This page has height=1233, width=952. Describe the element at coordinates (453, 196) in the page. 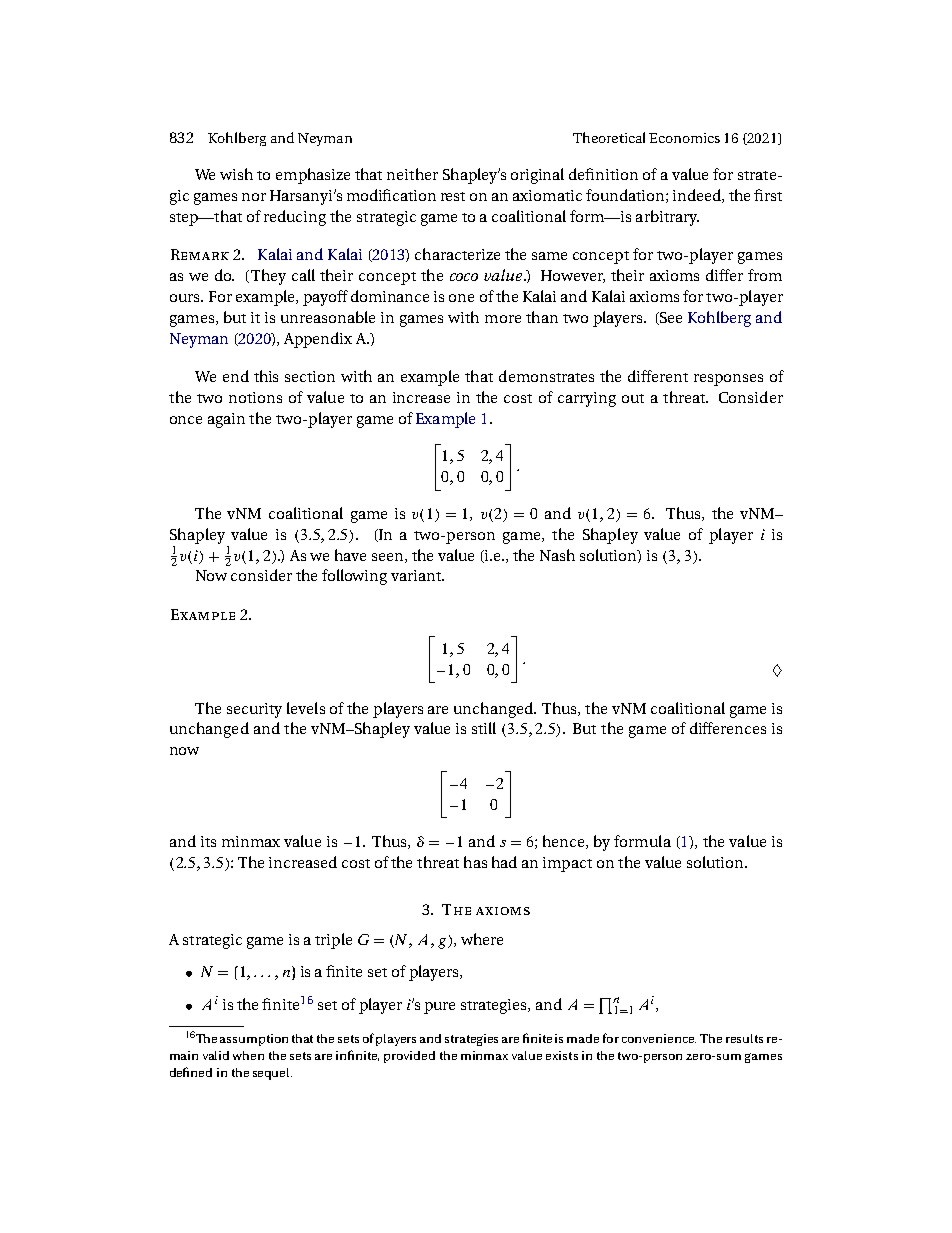

I see `rest` at that location.
